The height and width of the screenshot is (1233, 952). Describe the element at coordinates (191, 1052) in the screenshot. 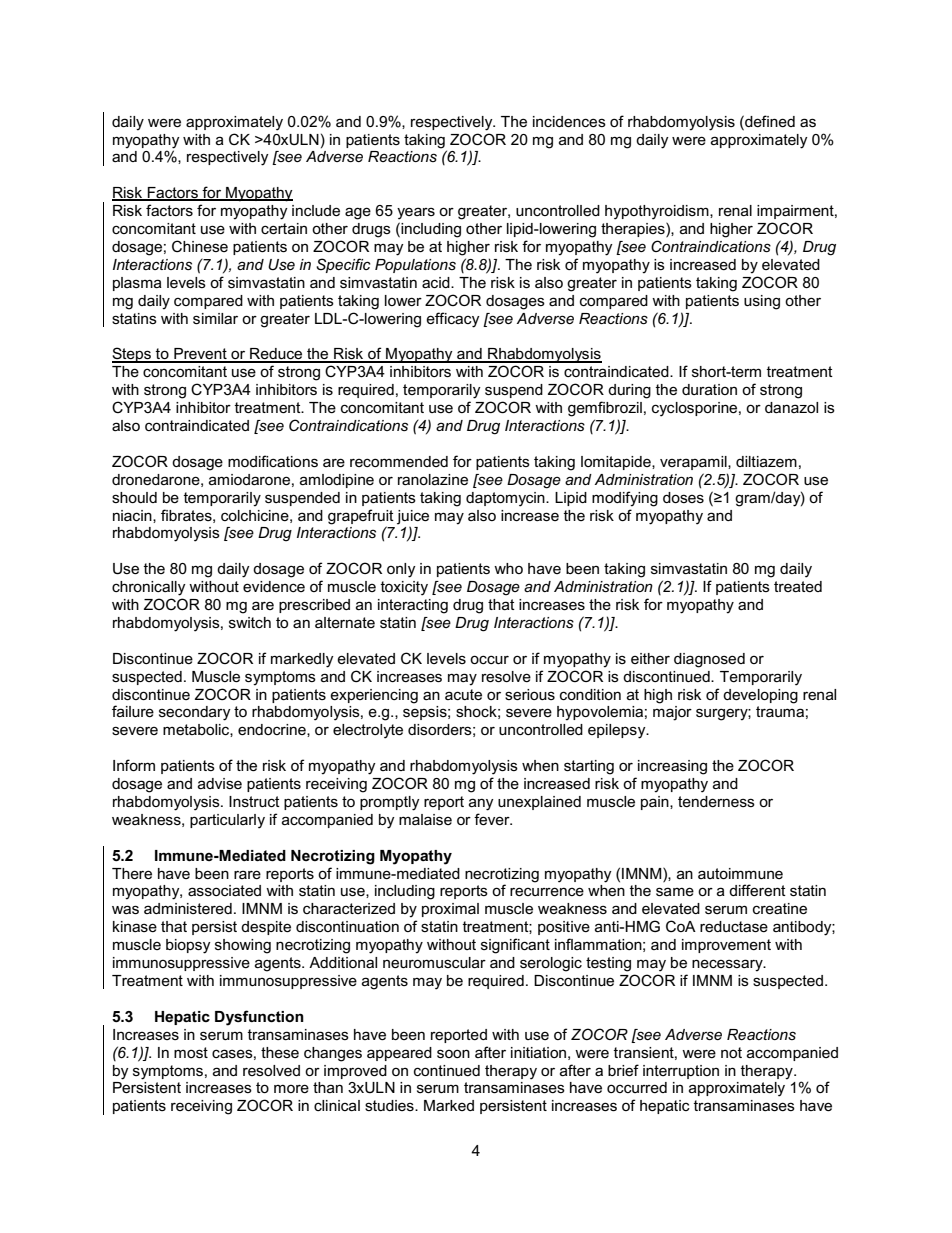

I see `most` at that location.
